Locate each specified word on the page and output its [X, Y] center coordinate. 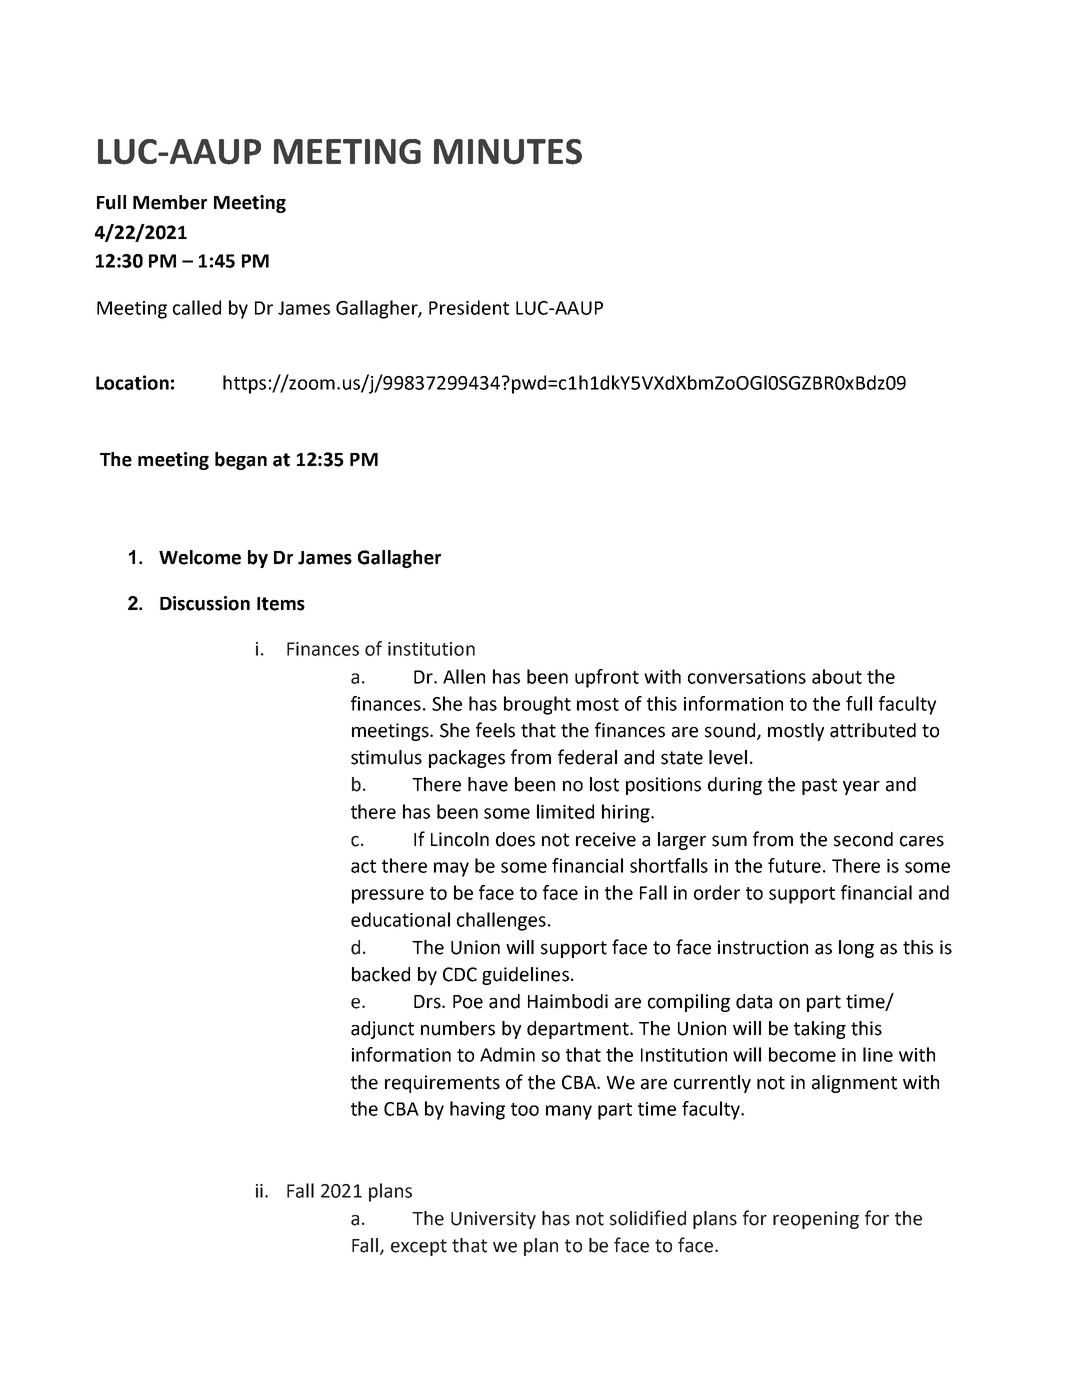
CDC [460, 974]
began [241, 461]
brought [537, 705]
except [419, 1247]
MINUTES [508, 152]
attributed [873, 730]
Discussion [205, 603]
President [469, 307]
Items [281, 604]
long [856, 949]
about [837, 676]
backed [381, 974]
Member [170, 202]
